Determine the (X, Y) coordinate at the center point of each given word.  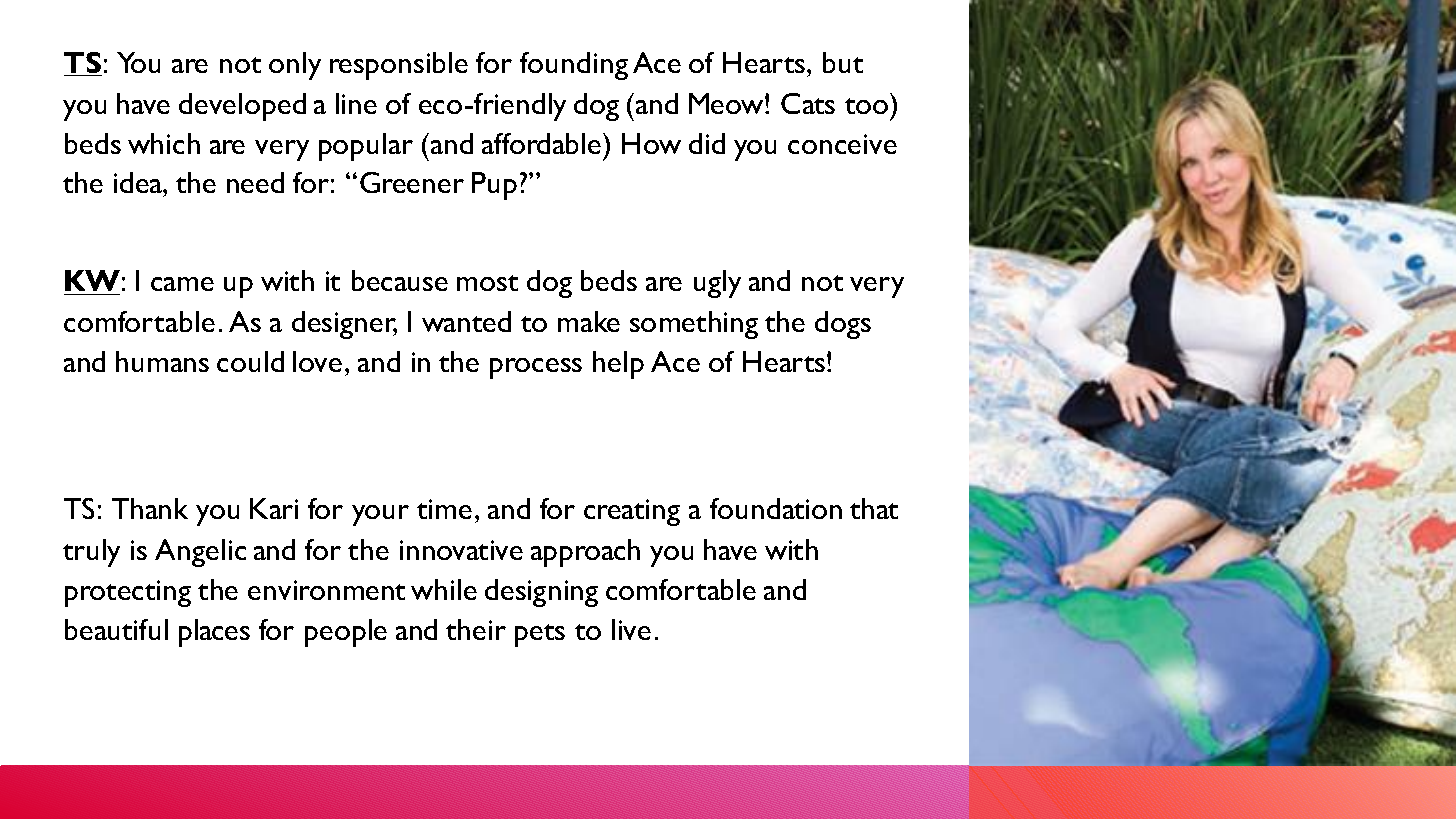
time (444, 509)
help (618, 365)
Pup (494, 186)
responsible (399, 66)
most (487, 283)
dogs (843, 325)
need (255, 182)
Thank (150, 508)
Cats (808, 103)
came (182, 284)
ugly (717, 284)
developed (242, 107)
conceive (842, 144)
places (214, 633)
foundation (776, 508)
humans (162, 361)
